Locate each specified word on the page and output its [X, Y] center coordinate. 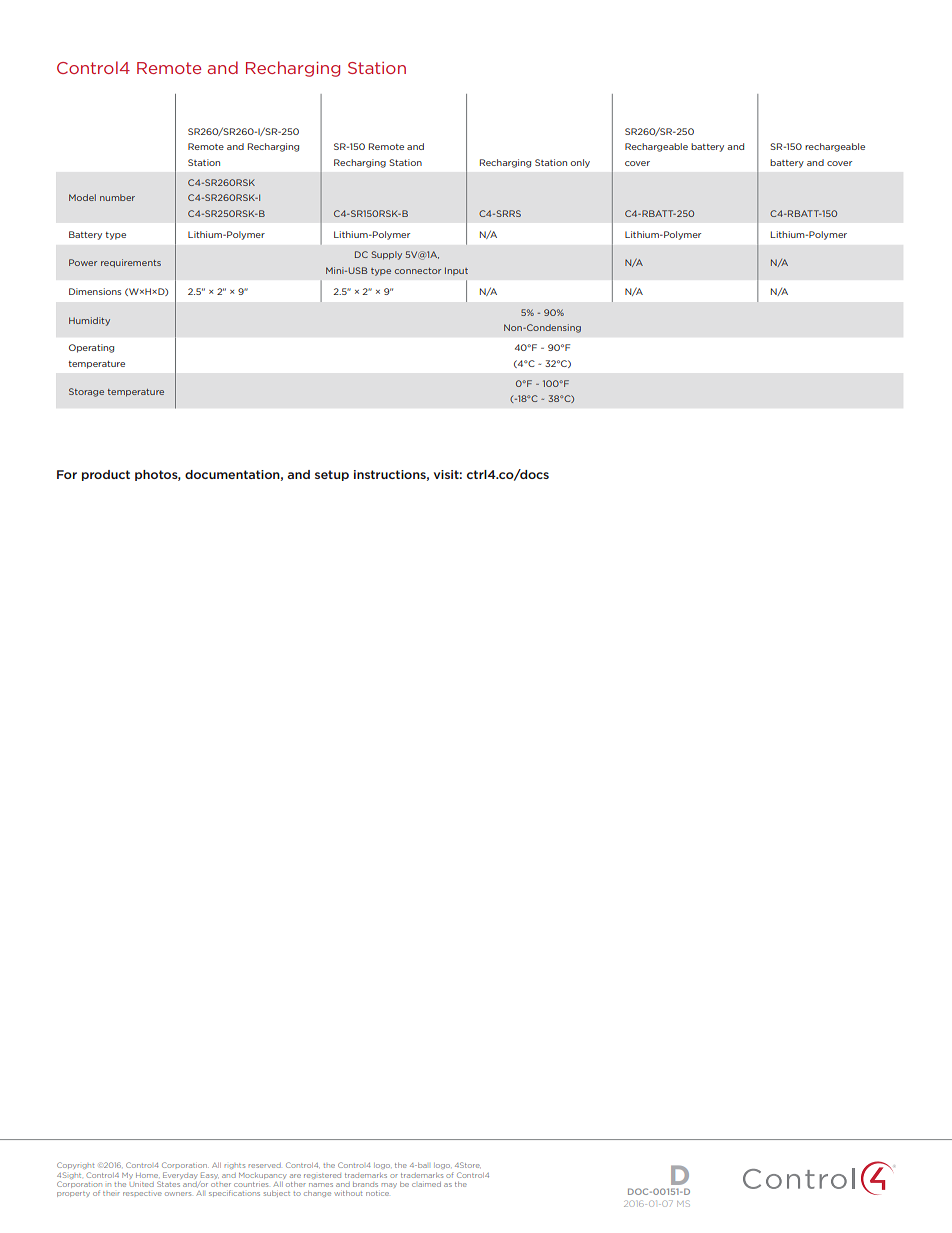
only [580, 163]
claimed [426, 1184]
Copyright [75, 1165]
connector [418, 271]
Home [147, 1175]
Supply [386, 255]
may [389, 1185]
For [67, 474]
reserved [264, 1165]
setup [332, 475]
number [117, 197]
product [106, 475]
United [142, 1184]
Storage [86, 392]
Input [456, 271]
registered [322, 1176]
